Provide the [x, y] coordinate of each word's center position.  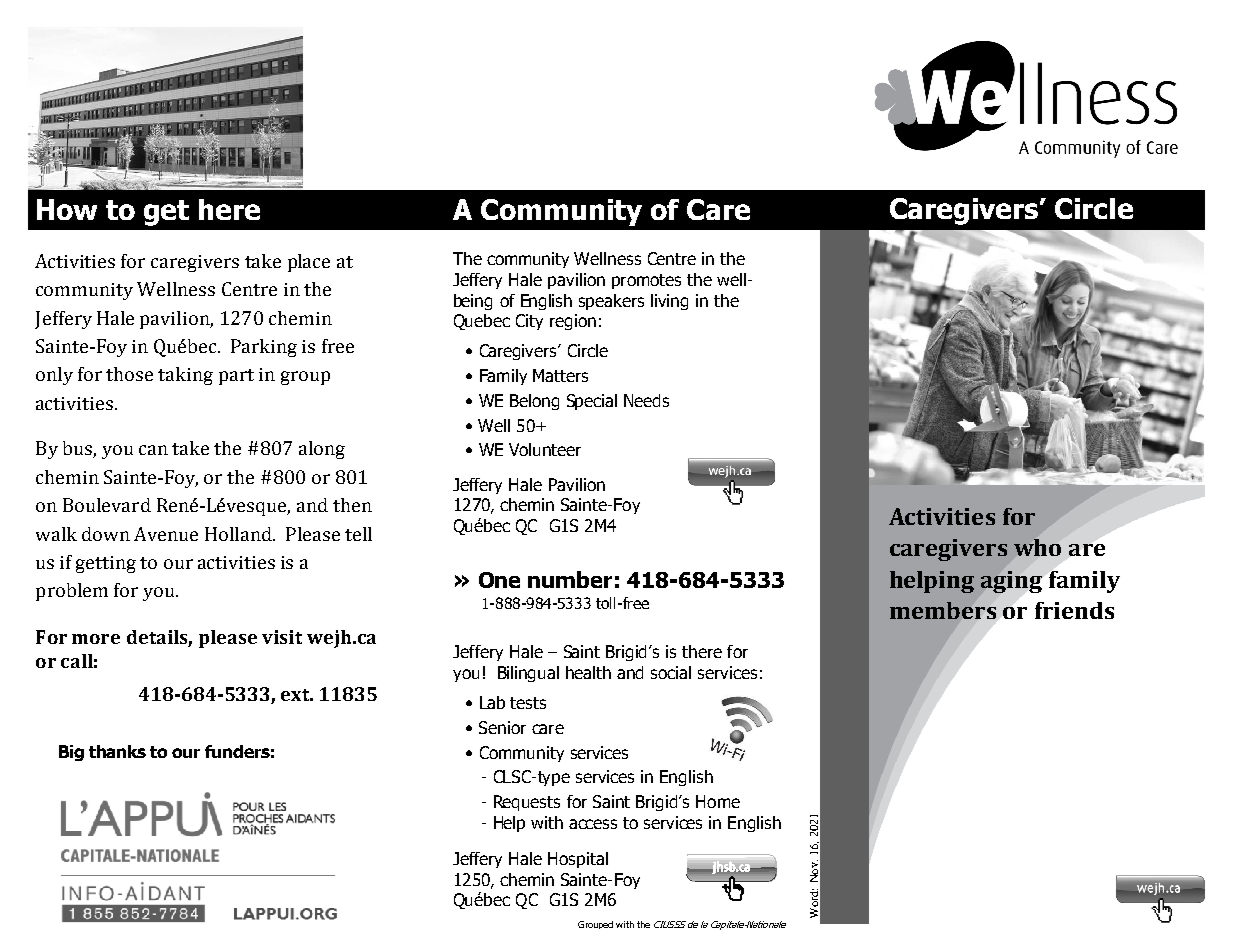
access [593, 824]
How [67, 209]
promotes [646, 281]
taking [185, 376]
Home [718, 801]
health [588, 672]
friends [1074, 610]
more [96, 639]
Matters [560, 375]
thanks [117, 751]
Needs [646, 400]
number [570, 579]
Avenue [166, 534]
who [1037, 547]
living [669, 302]
